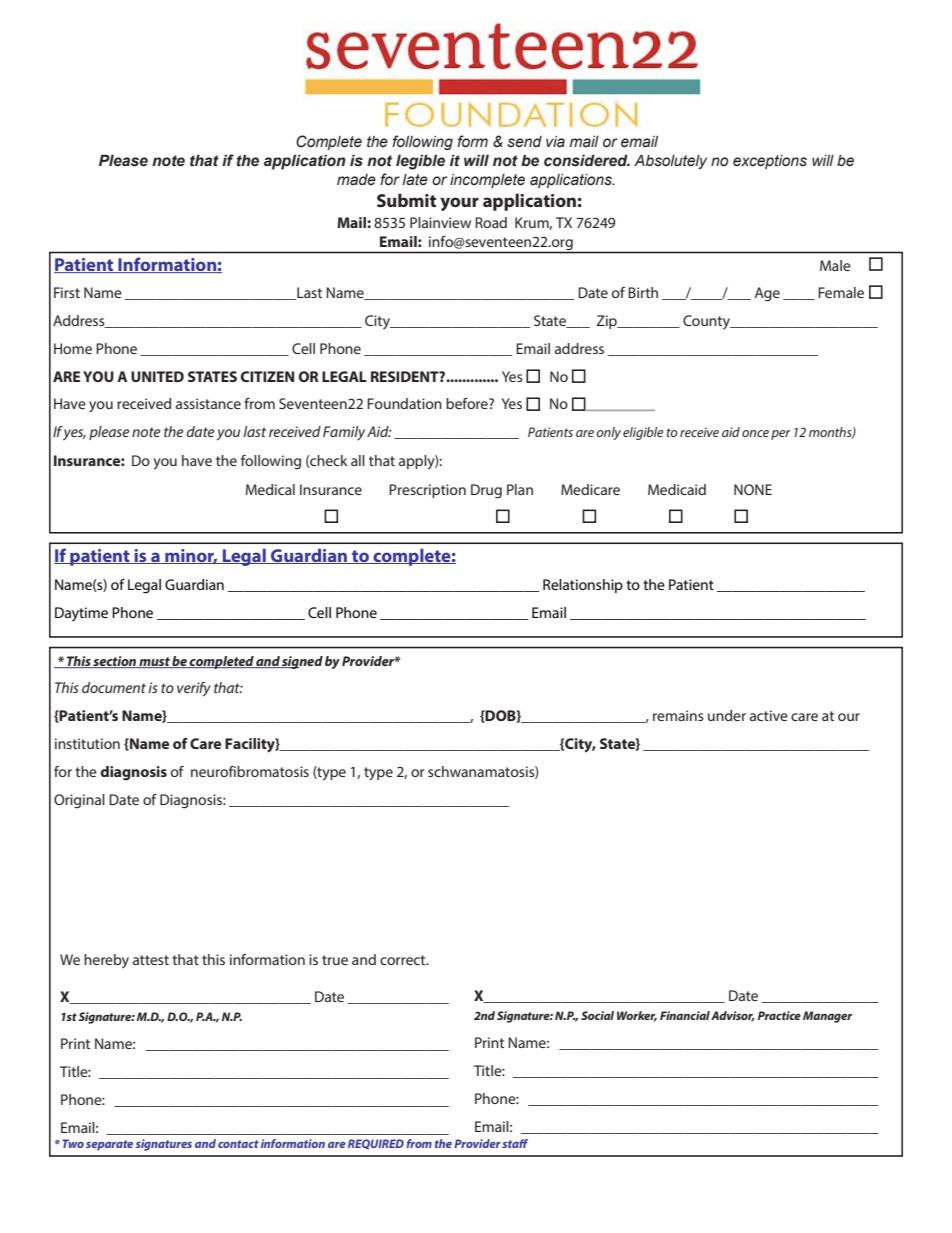  Describe the element at coordinates (154, 662) in the screenshot. I see `must` at that location.
